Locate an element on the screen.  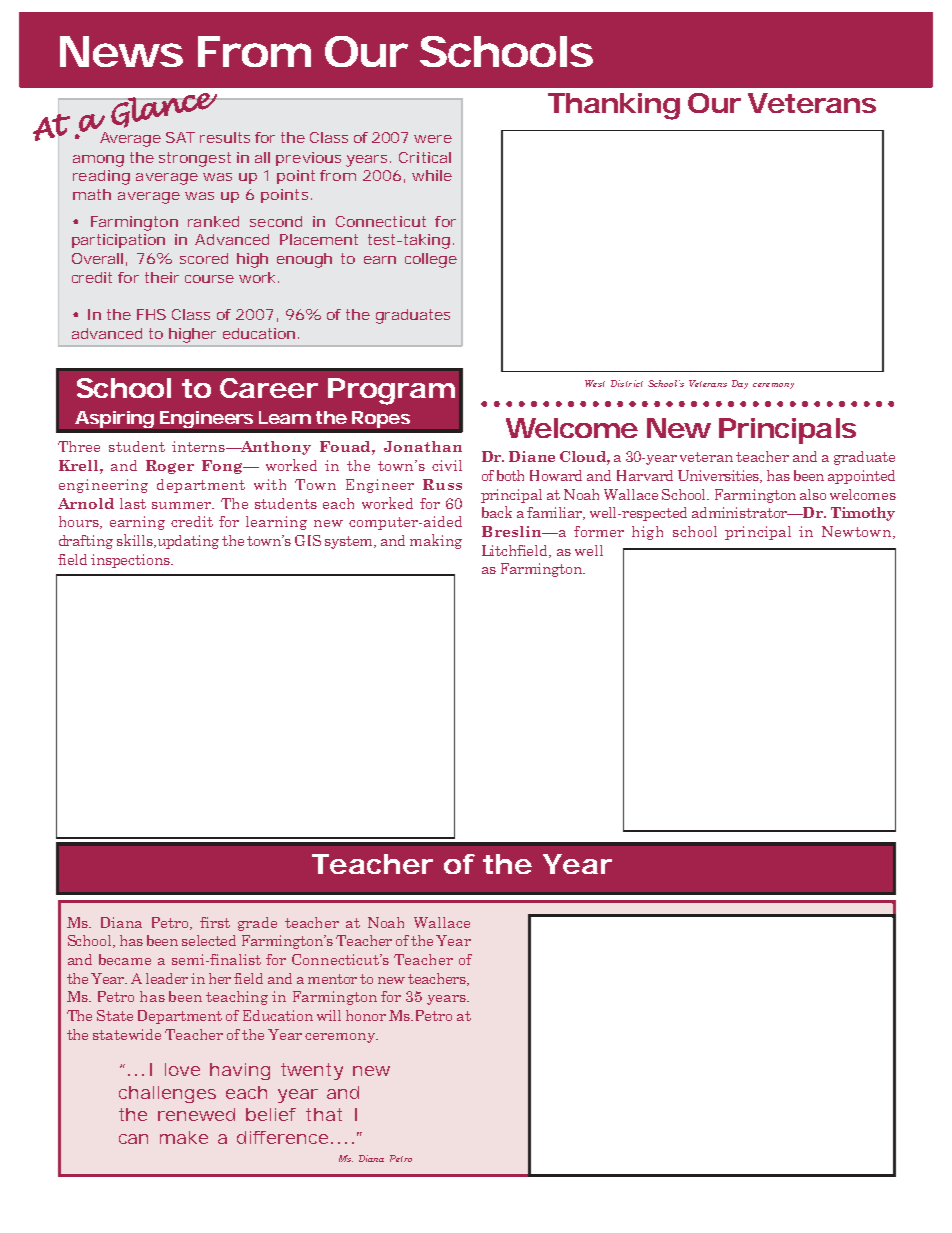
honor is located at coordinates (366, 1015).
